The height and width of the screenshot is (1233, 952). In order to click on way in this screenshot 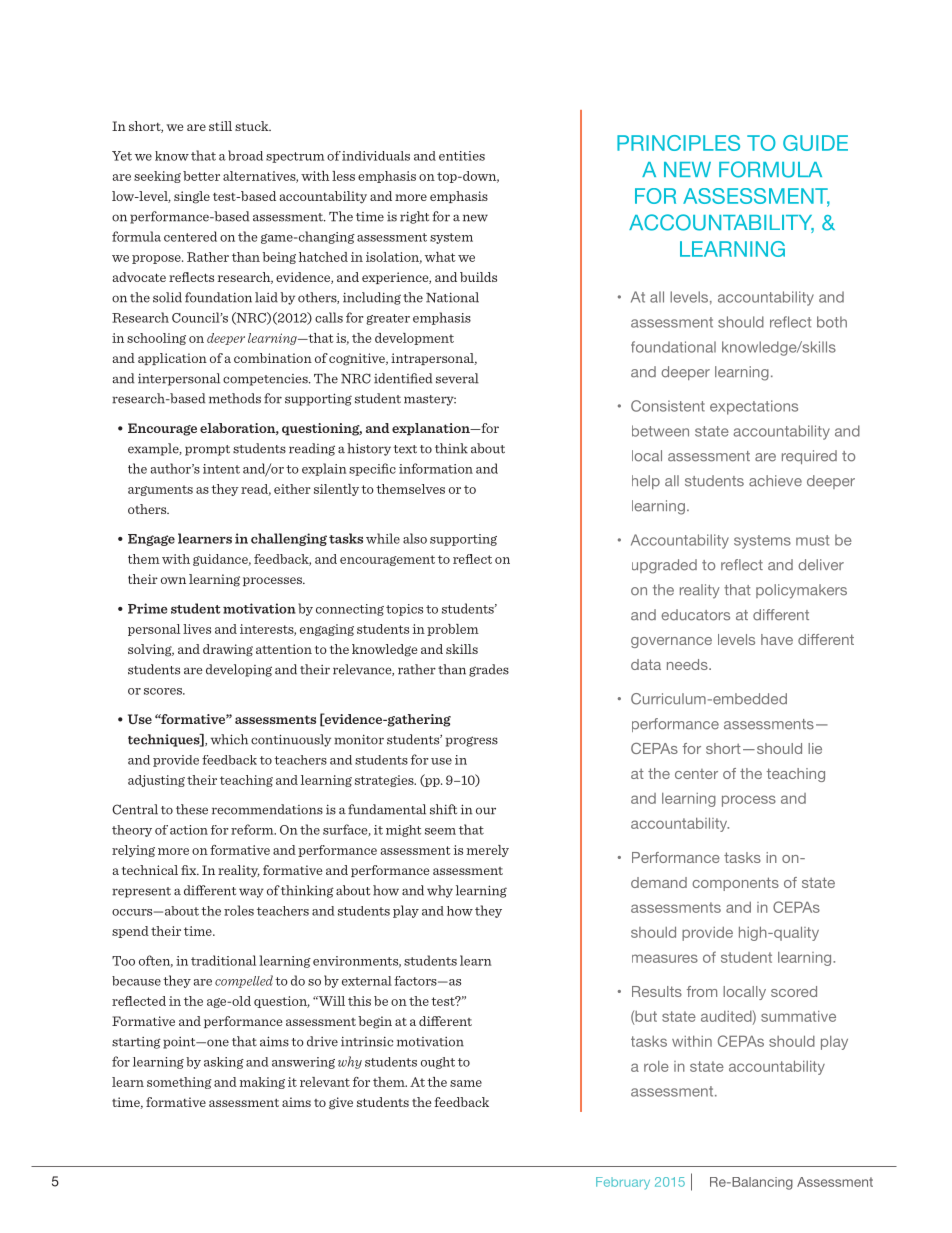, I will do `click(251, 893)`.
